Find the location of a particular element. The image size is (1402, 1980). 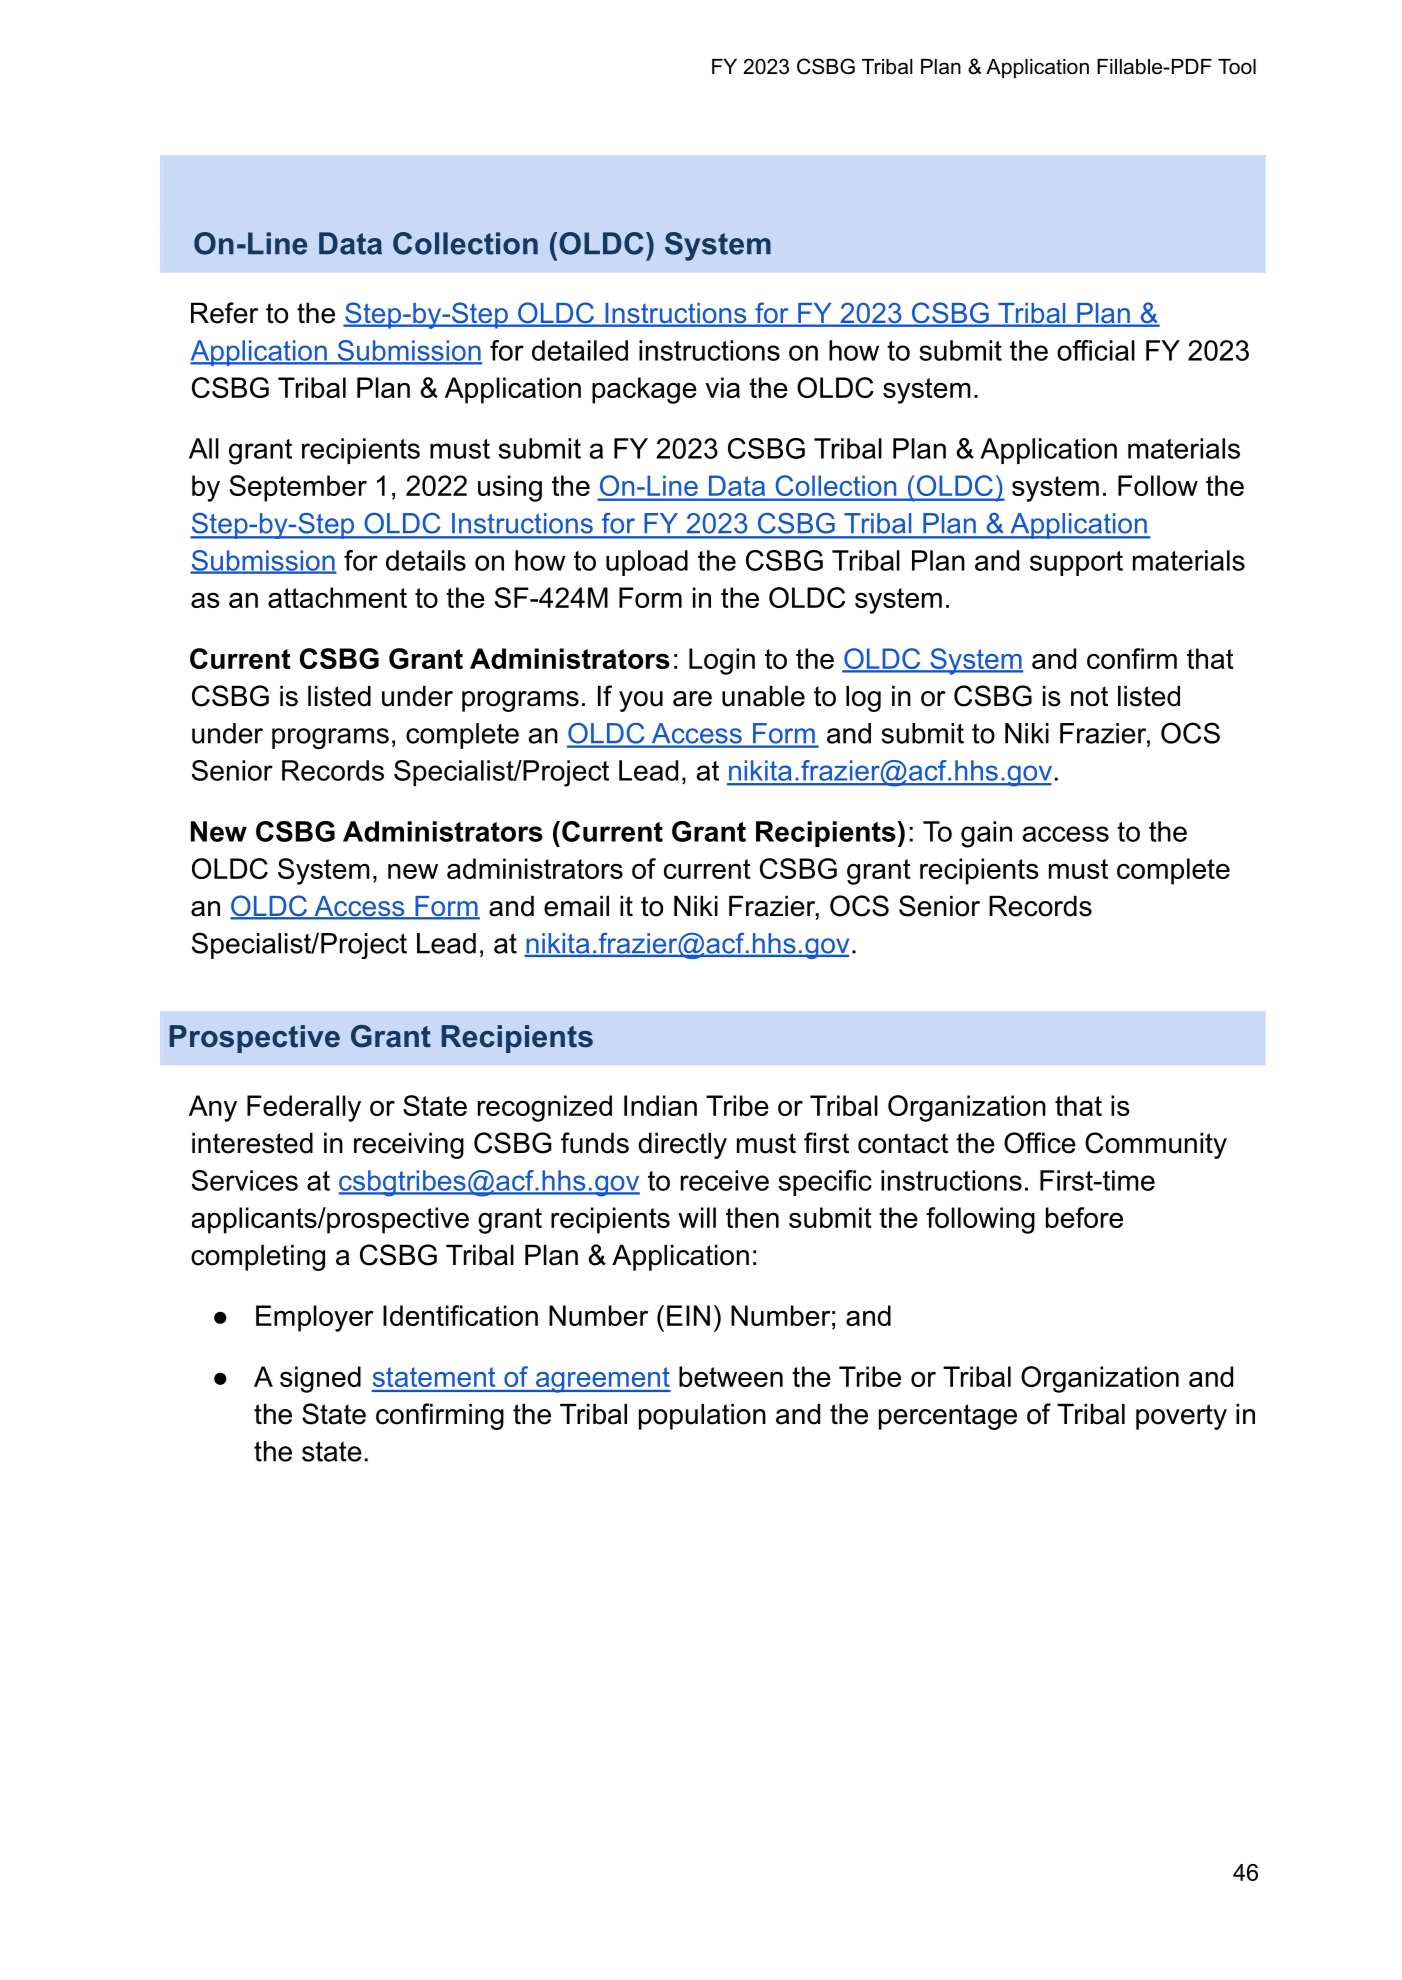

between is located at coordinates (731, 1376).
